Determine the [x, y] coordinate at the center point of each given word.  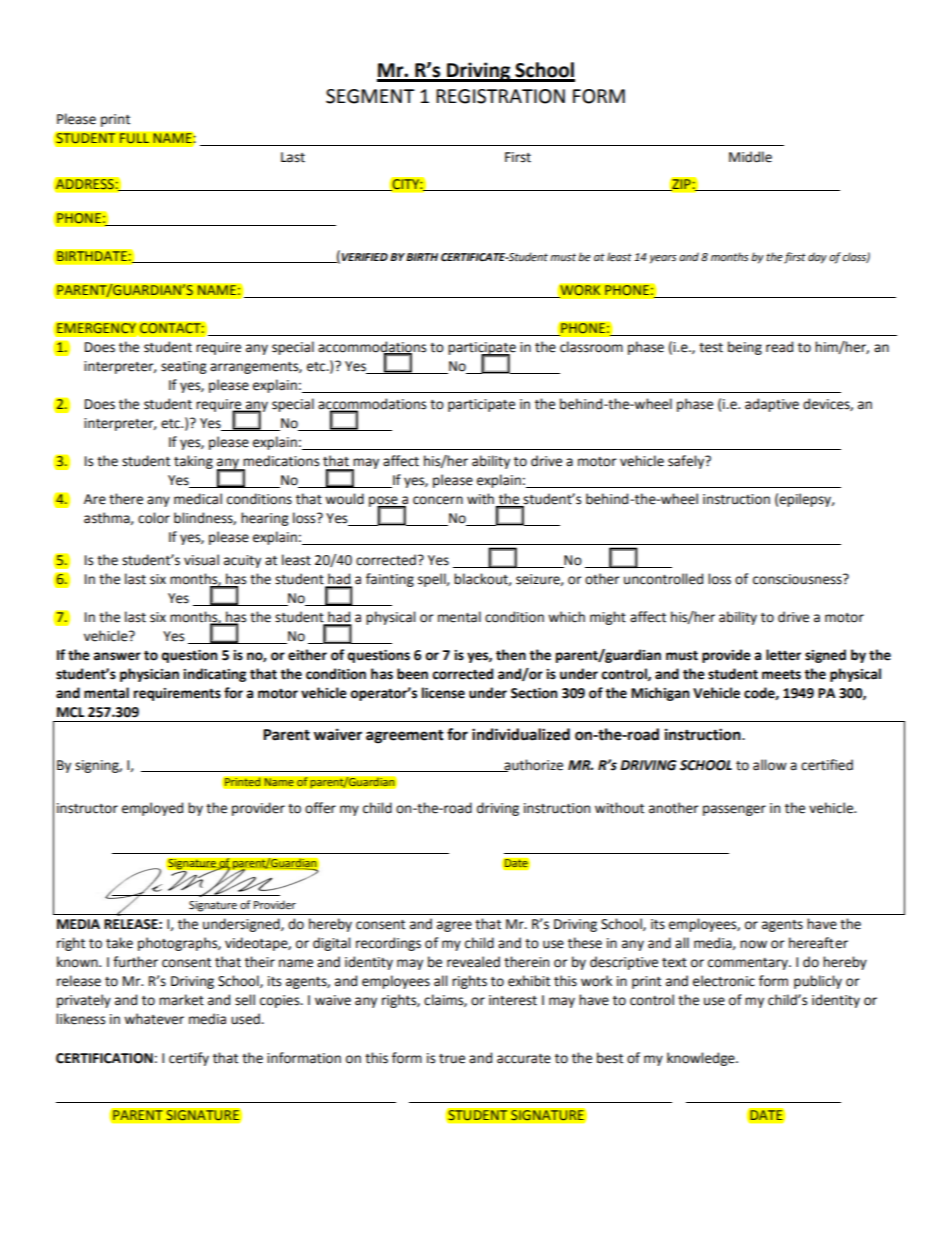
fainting [390, 580]
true [452, 1059]
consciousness [798, 579]
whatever [154, 1019]
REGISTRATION [500, 96]
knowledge [702, 1059]
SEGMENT [370, 96]
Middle [750, 157]
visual [201, 560]
